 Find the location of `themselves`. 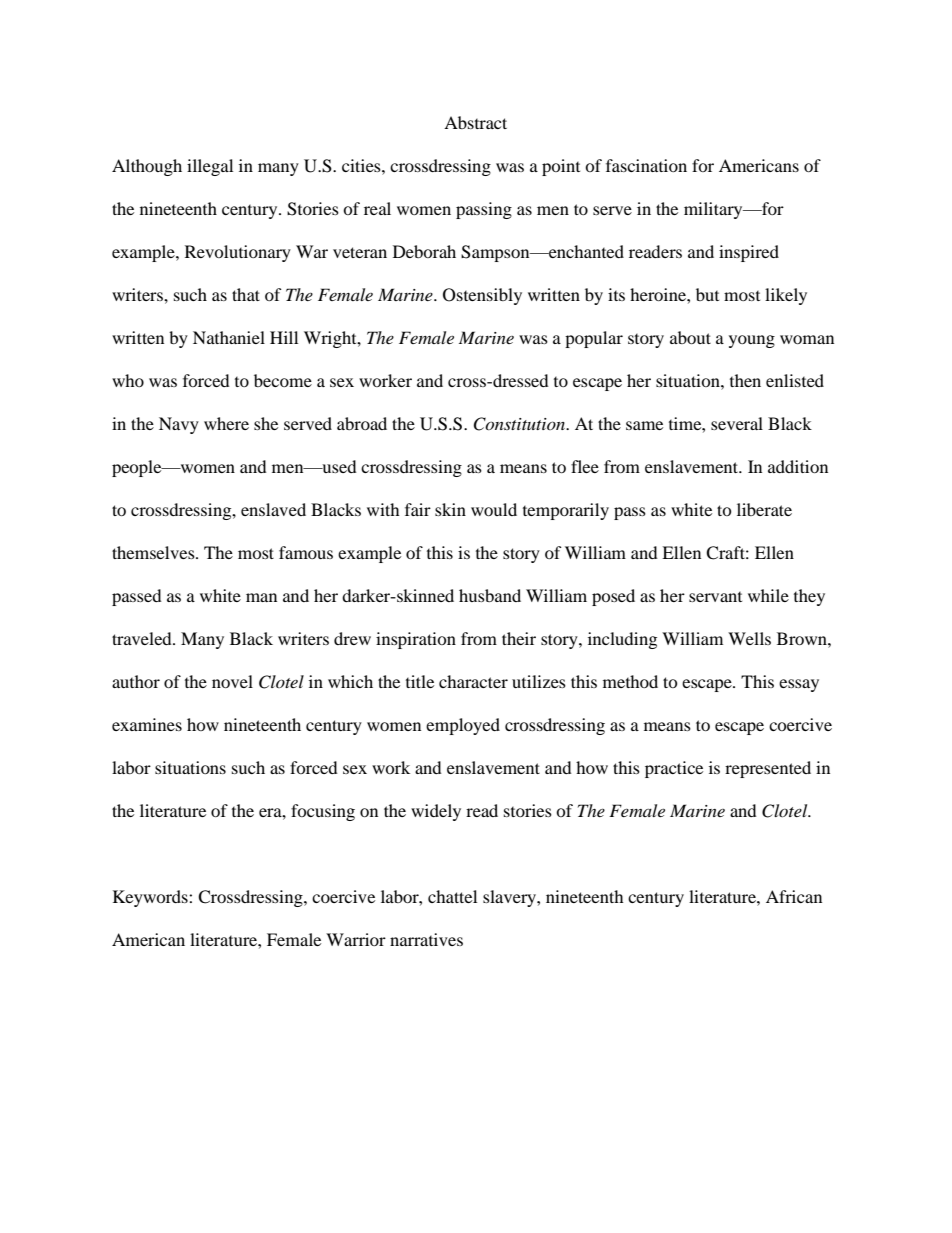

themselves is located at coordinates (154, 552).
